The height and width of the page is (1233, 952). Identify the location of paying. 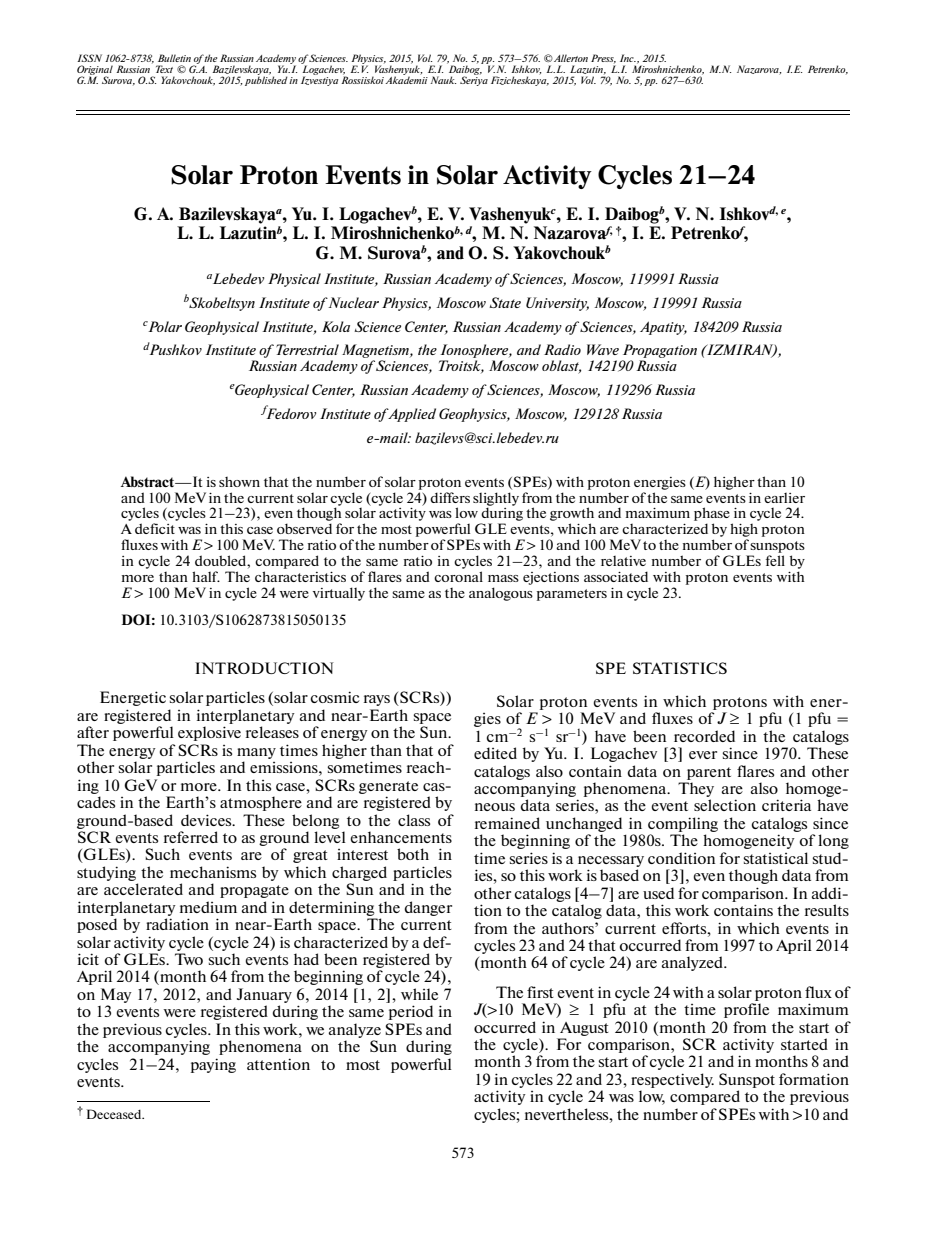
(213, 1065).
